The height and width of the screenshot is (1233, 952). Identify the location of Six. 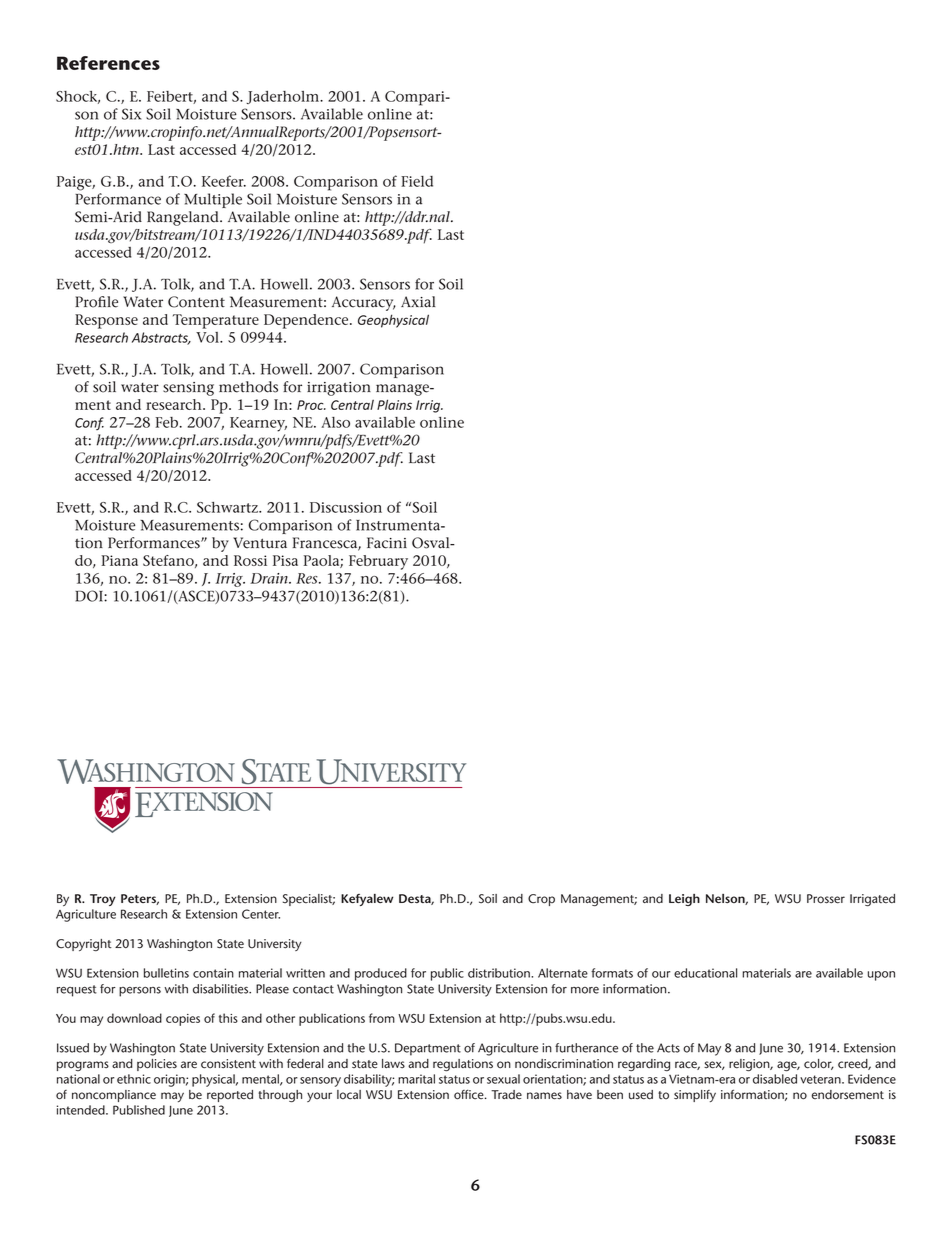
(132, 114).
